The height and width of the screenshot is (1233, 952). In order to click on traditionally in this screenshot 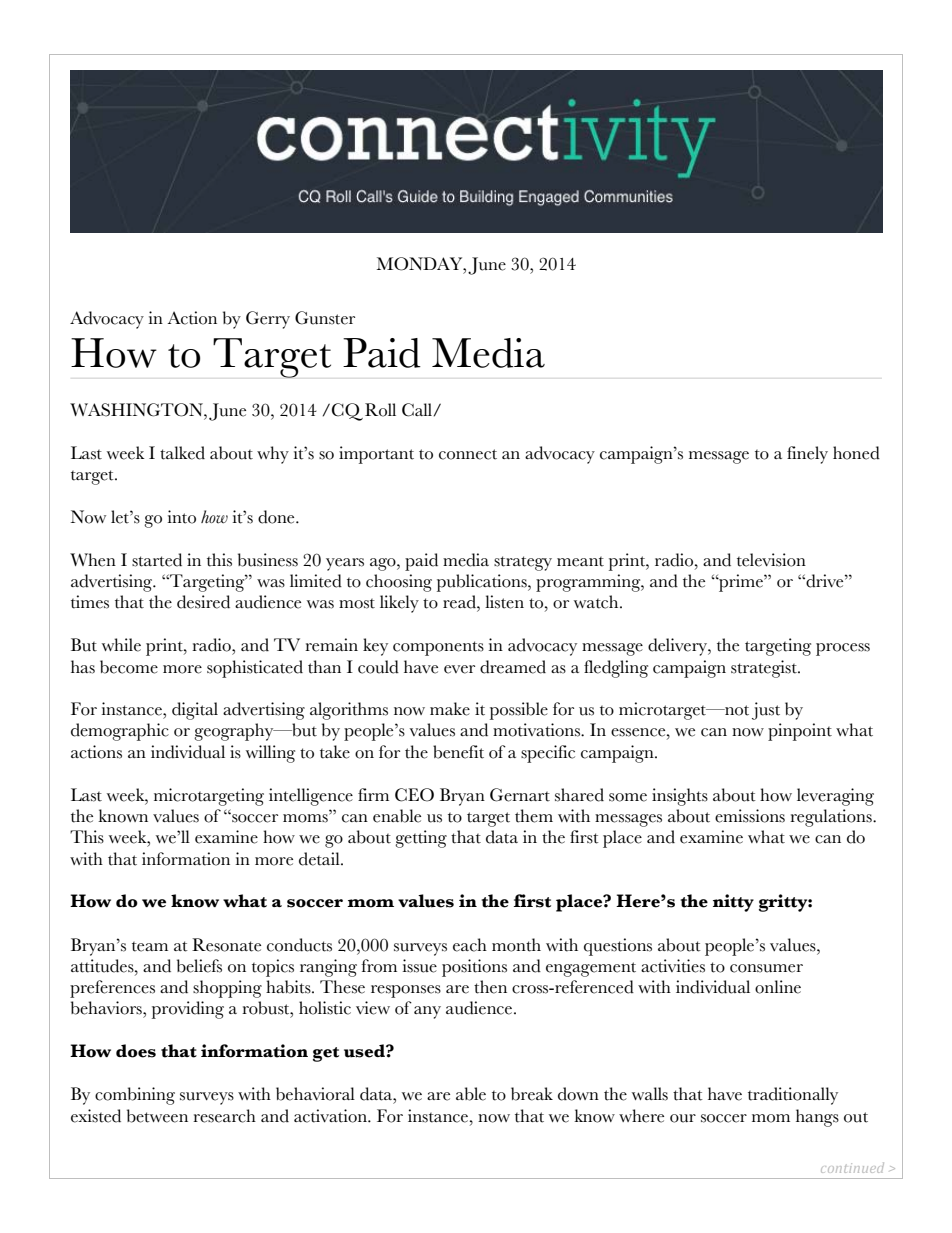, I will do `click(793, 1096)`.
